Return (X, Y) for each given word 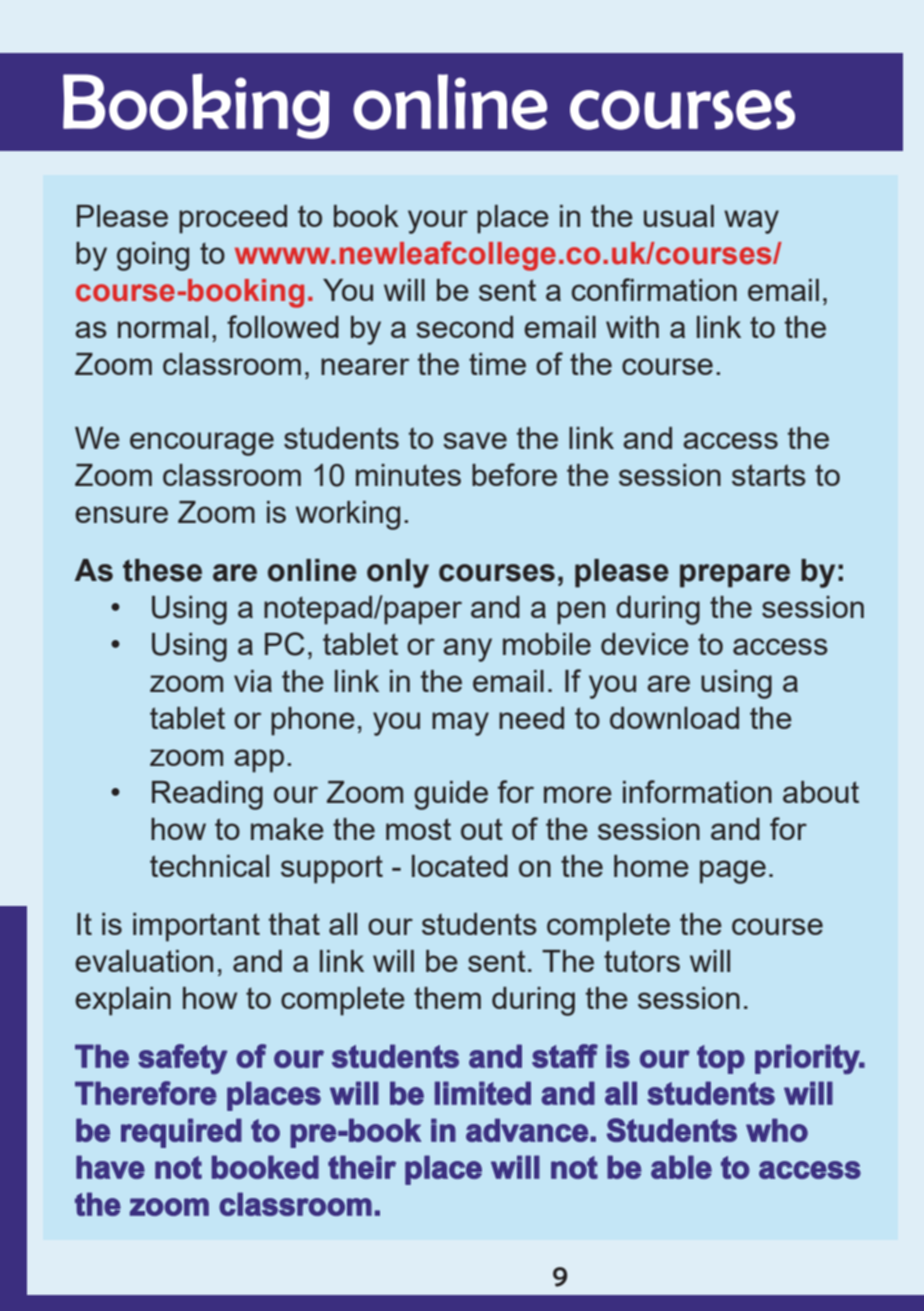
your (438, 222)
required (181, 1133)
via (253, 681)
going (153, 256)
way (751, 222)
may (460, 724)
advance (527, 1130)
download (674, 718)
